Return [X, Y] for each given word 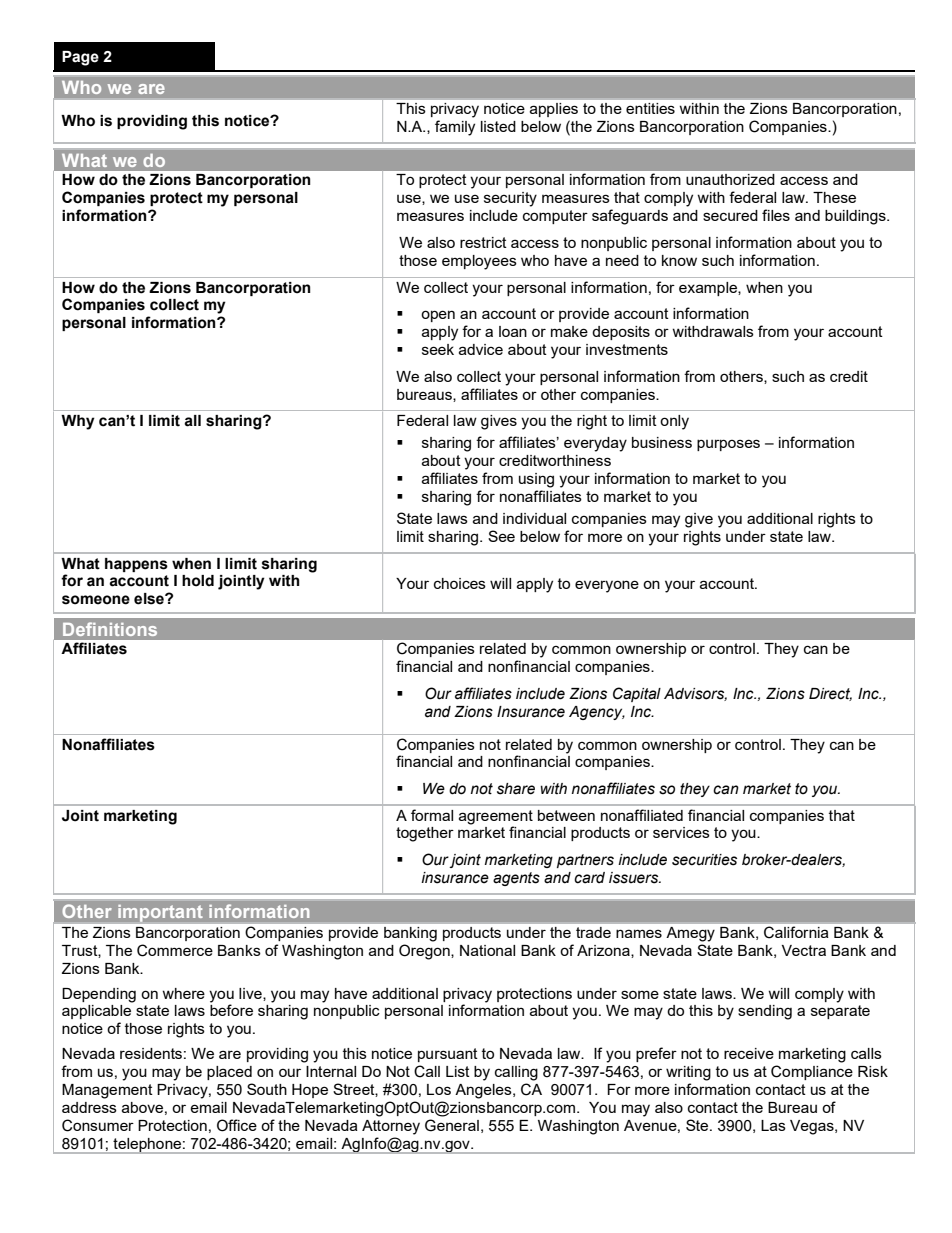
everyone [607, 586]
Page [80, 58]
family [455, 128]
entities [650, 108]
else [150, 599]
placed [229, 1073]
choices [460, 583]
